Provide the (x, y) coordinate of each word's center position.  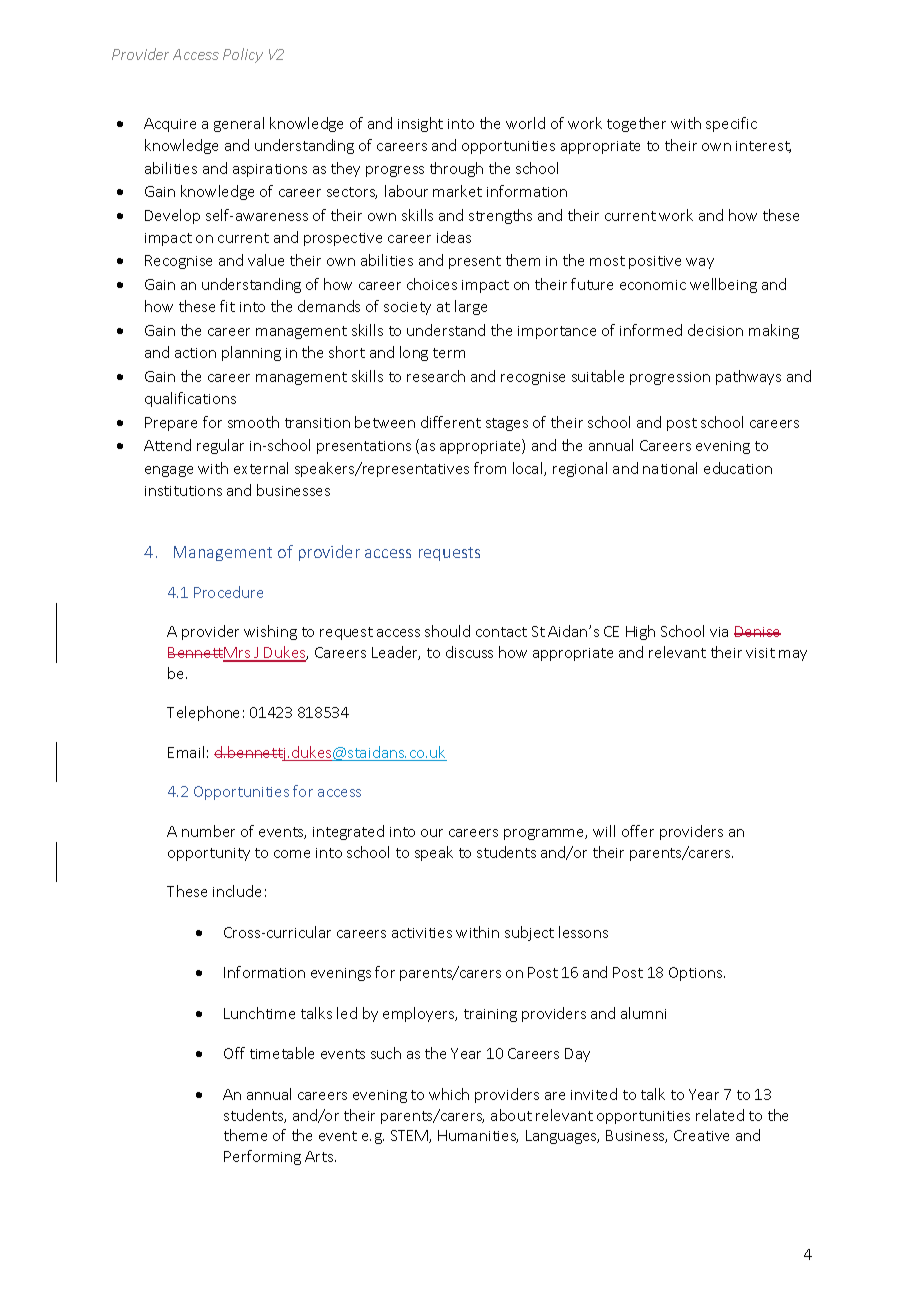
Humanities (478, 1136)
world (525, 123)
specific (731, 124)
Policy (243, 55)
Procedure (228, 592)
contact (501, 632)
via (719, 632)
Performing (262, 1157)
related (720, 1115)
